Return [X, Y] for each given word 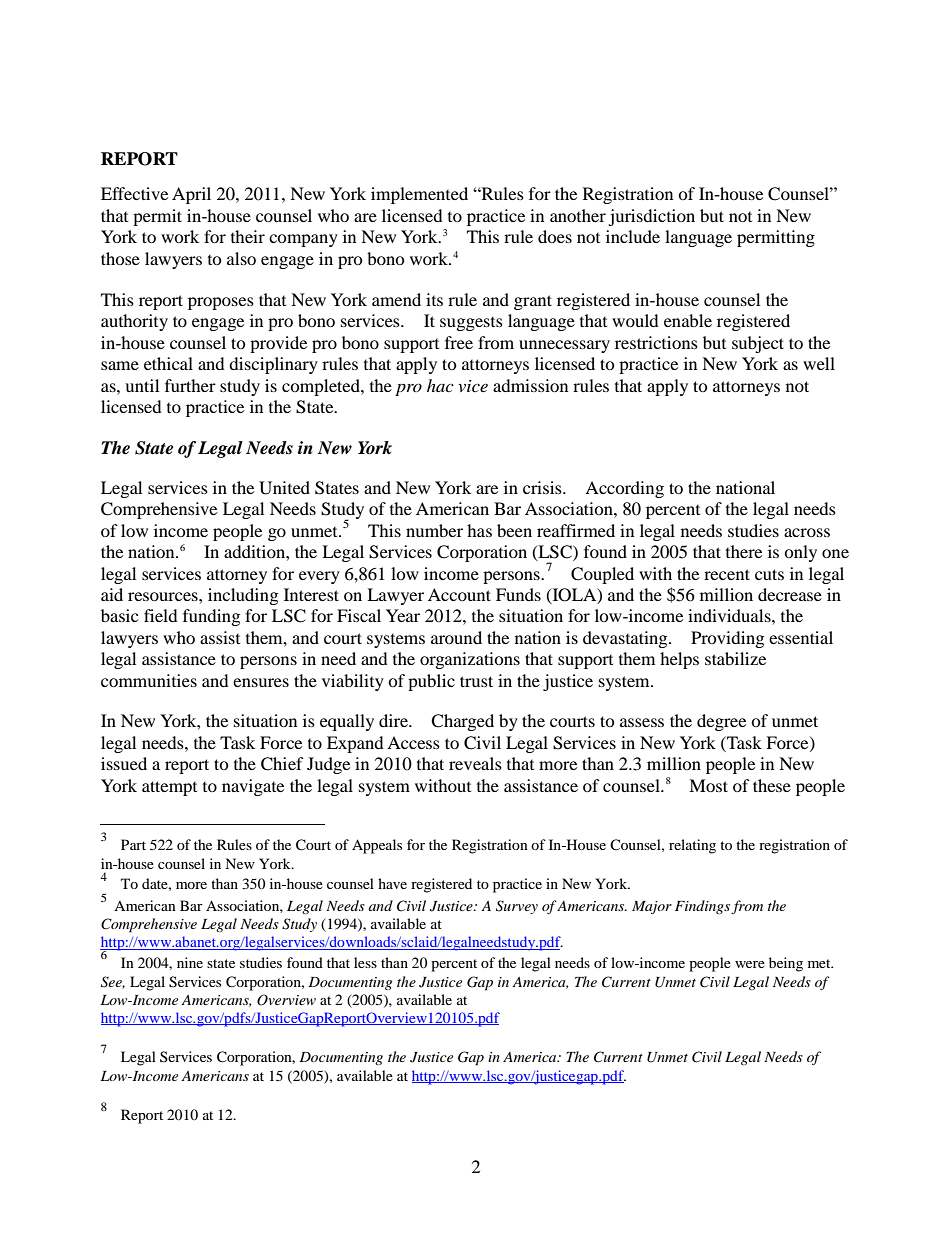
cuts [769, 574]
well [819, 363]
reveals [475, 763]
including [243, 596]
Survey [517, 907]
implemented [419, 195]
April [191, 195]
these [772, 785]
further [190, 385]
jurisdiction [651, 217]
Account [459, 594]
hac [440, 385]
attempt [169, 788]
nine [190, 962]
